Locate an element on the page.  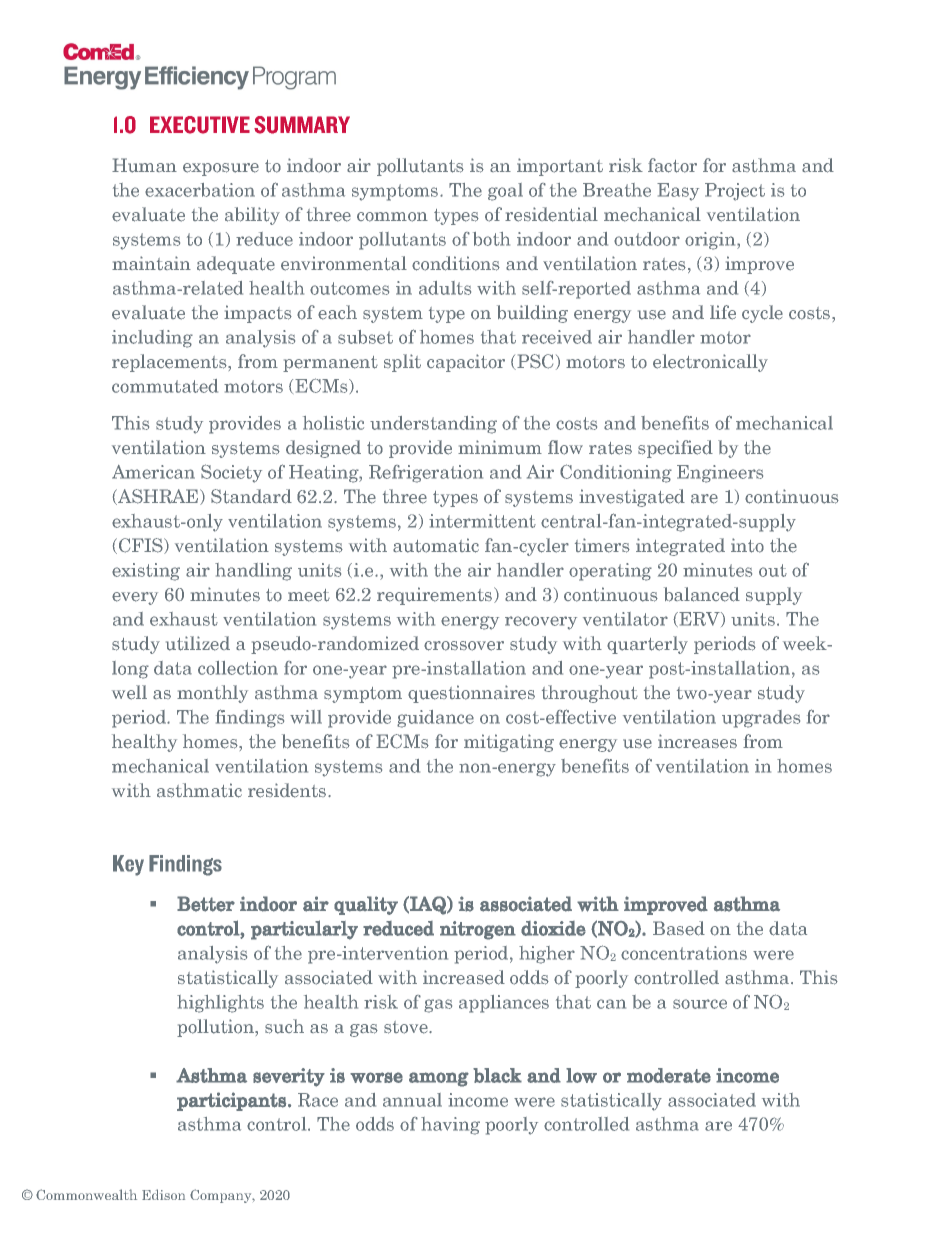
exposure is located at coordinates (221, 169).
